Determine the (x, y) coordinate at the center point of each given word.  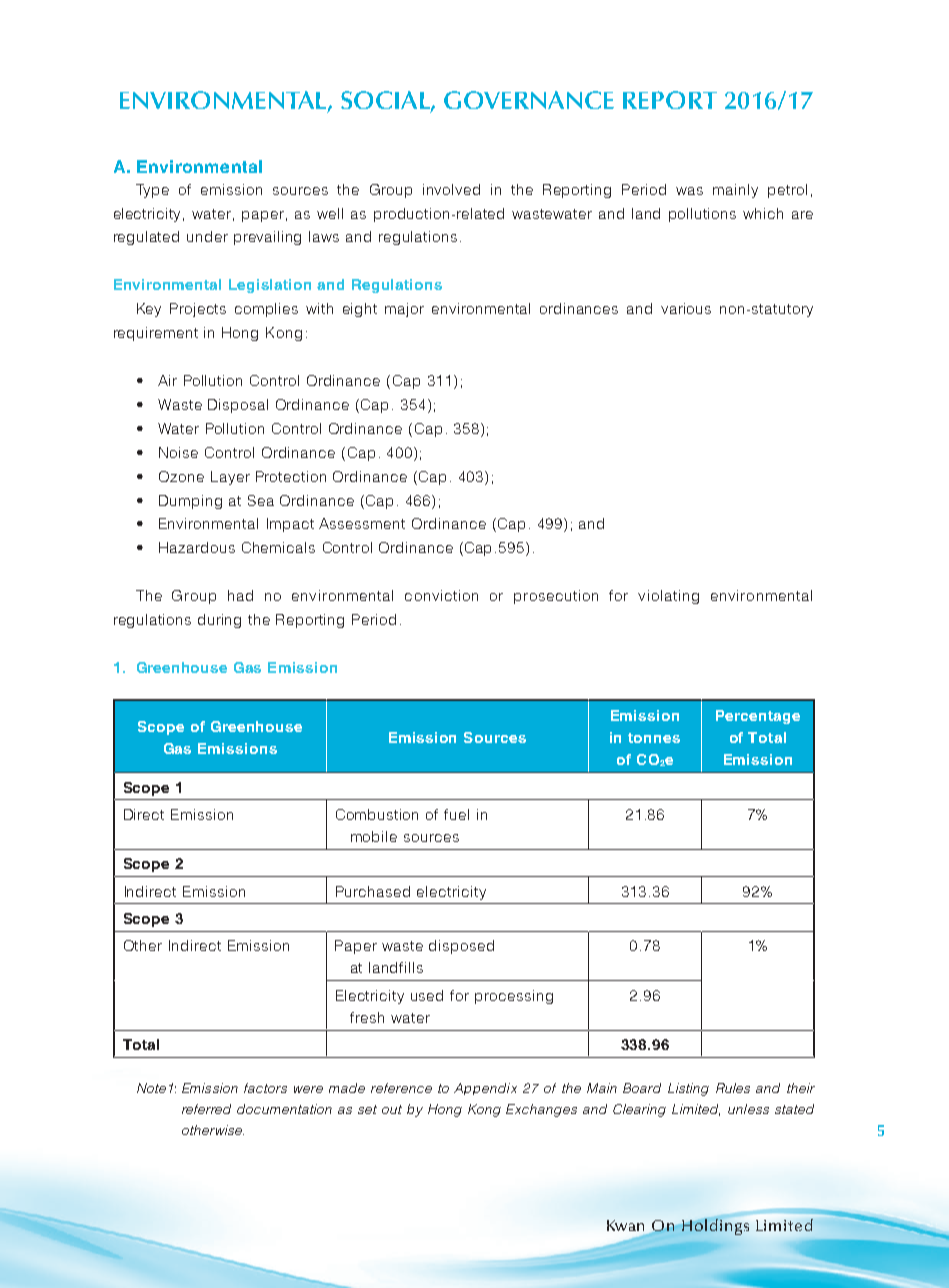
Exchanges (541, 1110)
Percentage (758, 717)
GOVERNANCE (529, 100)
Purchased (373, 891)
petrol (787, 191)
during (219, 621)
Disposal (238, 406)
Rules (733, 1088)
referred (206, 1109)
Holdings (715, 1227)
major (404, 310)
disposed (461, 947)
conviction (441, 595)
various (686, 308)
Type (152, 191)
